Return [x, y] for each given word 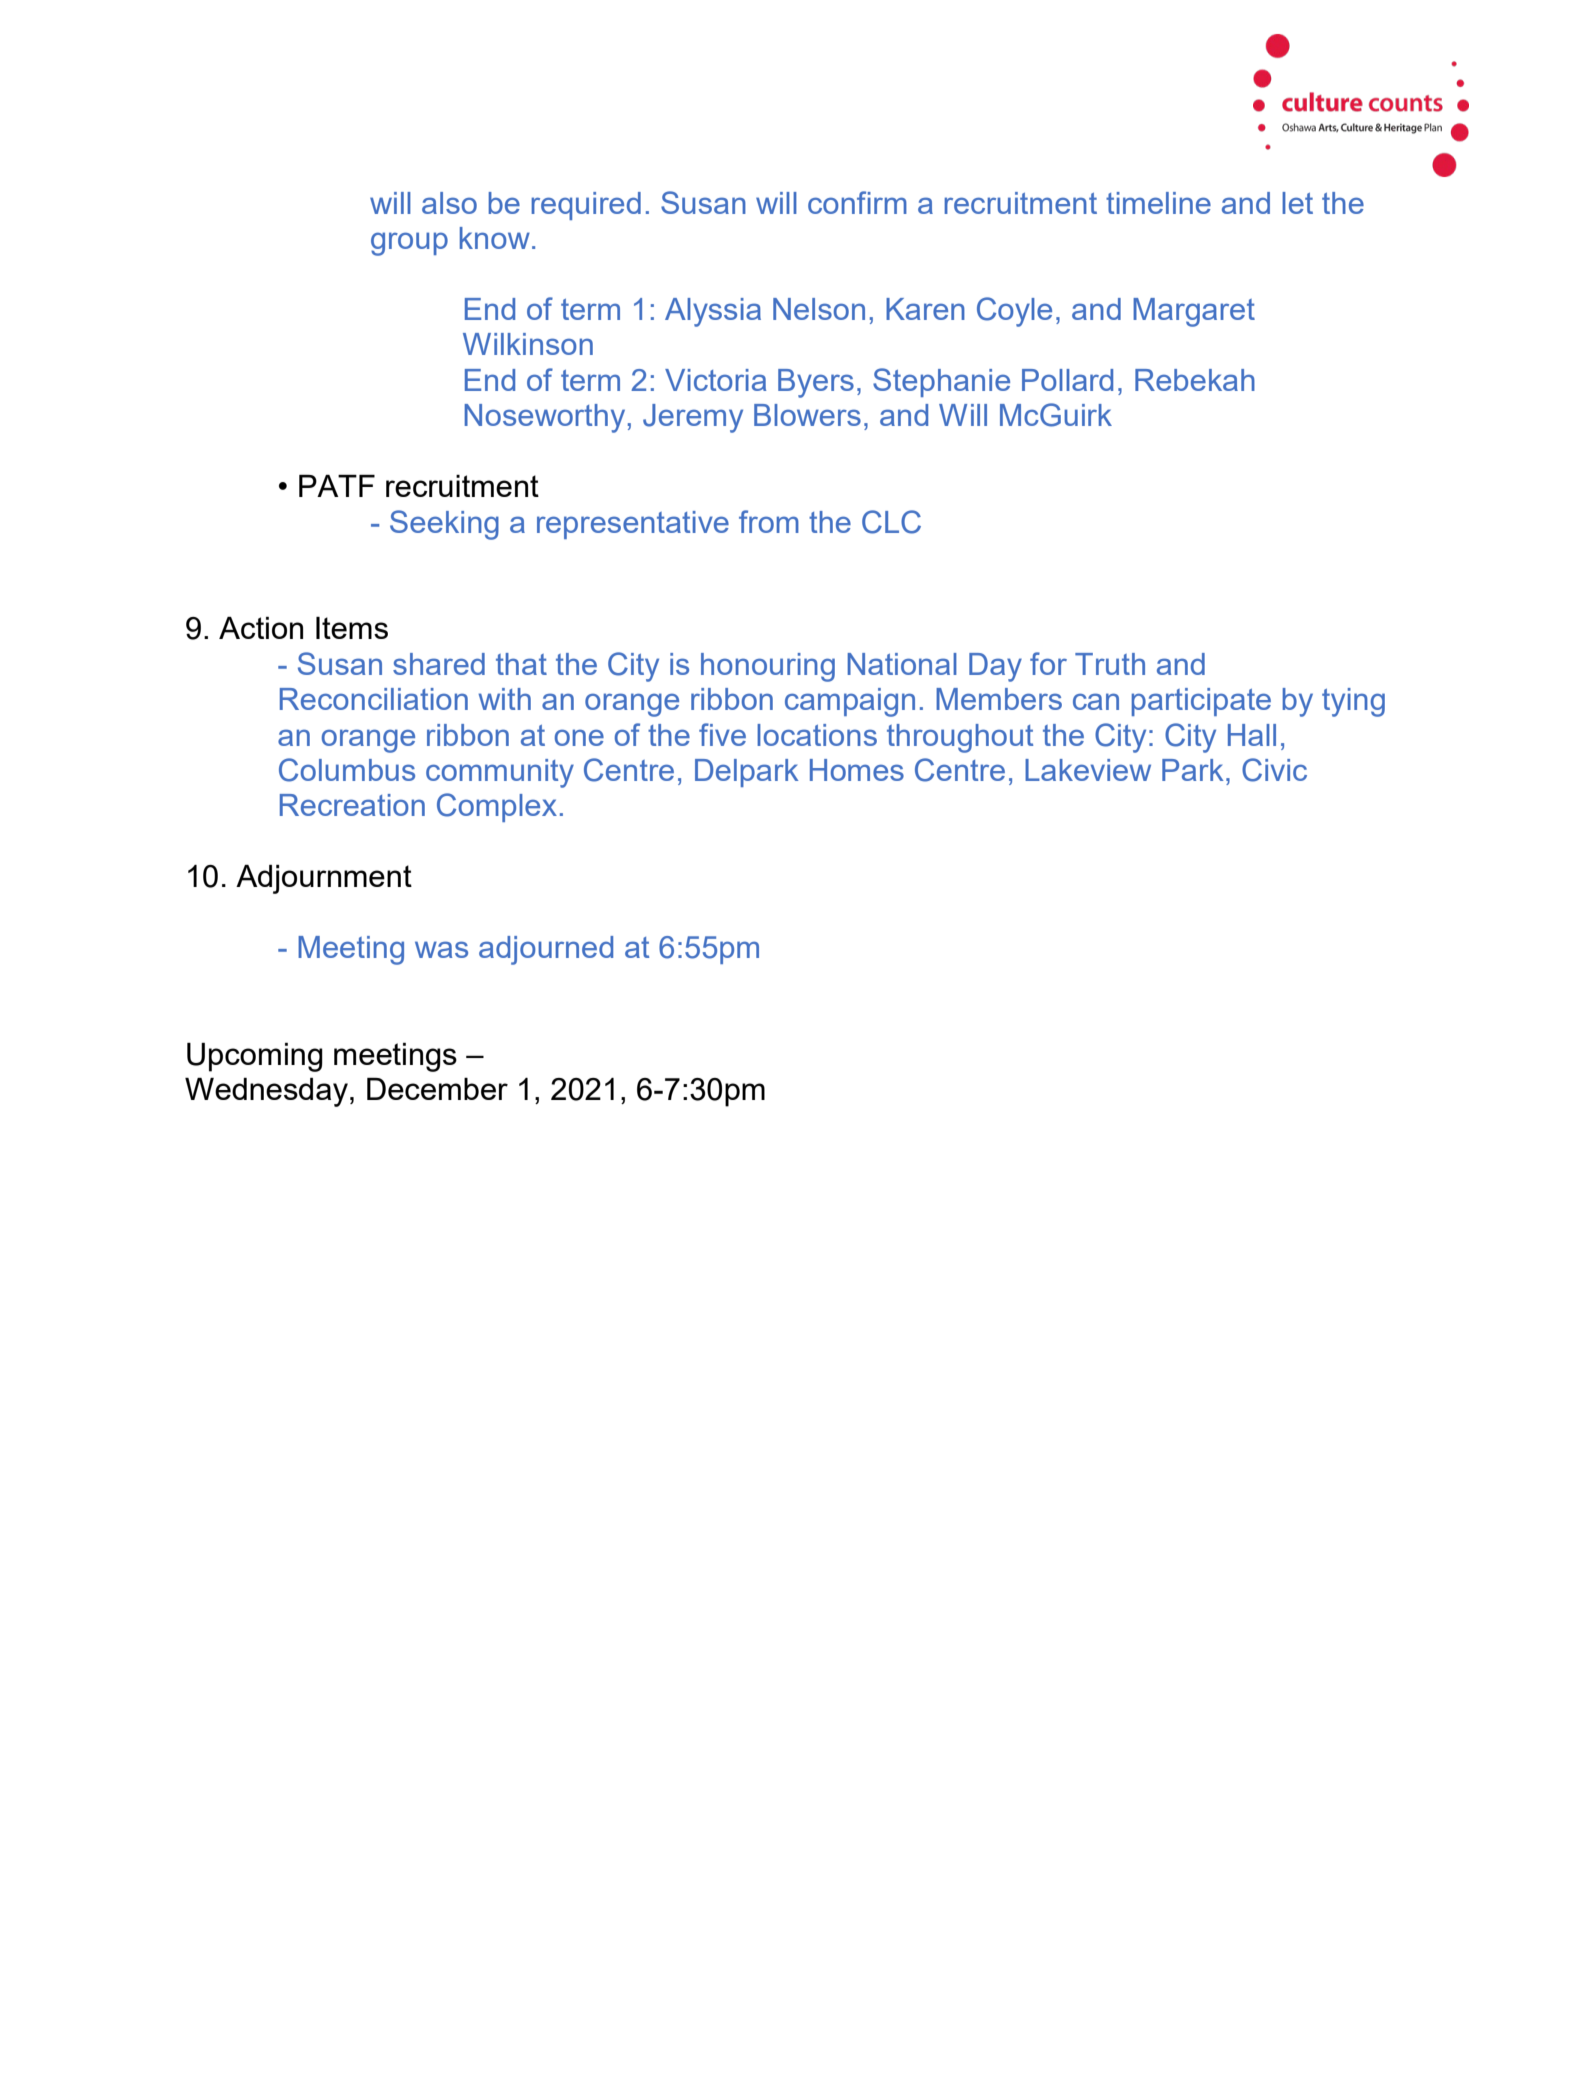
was [441, 949]
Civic [1274, 770]
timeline [1158, 203]
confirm [857, 202]
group [409, 244]
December [437, 1089]
